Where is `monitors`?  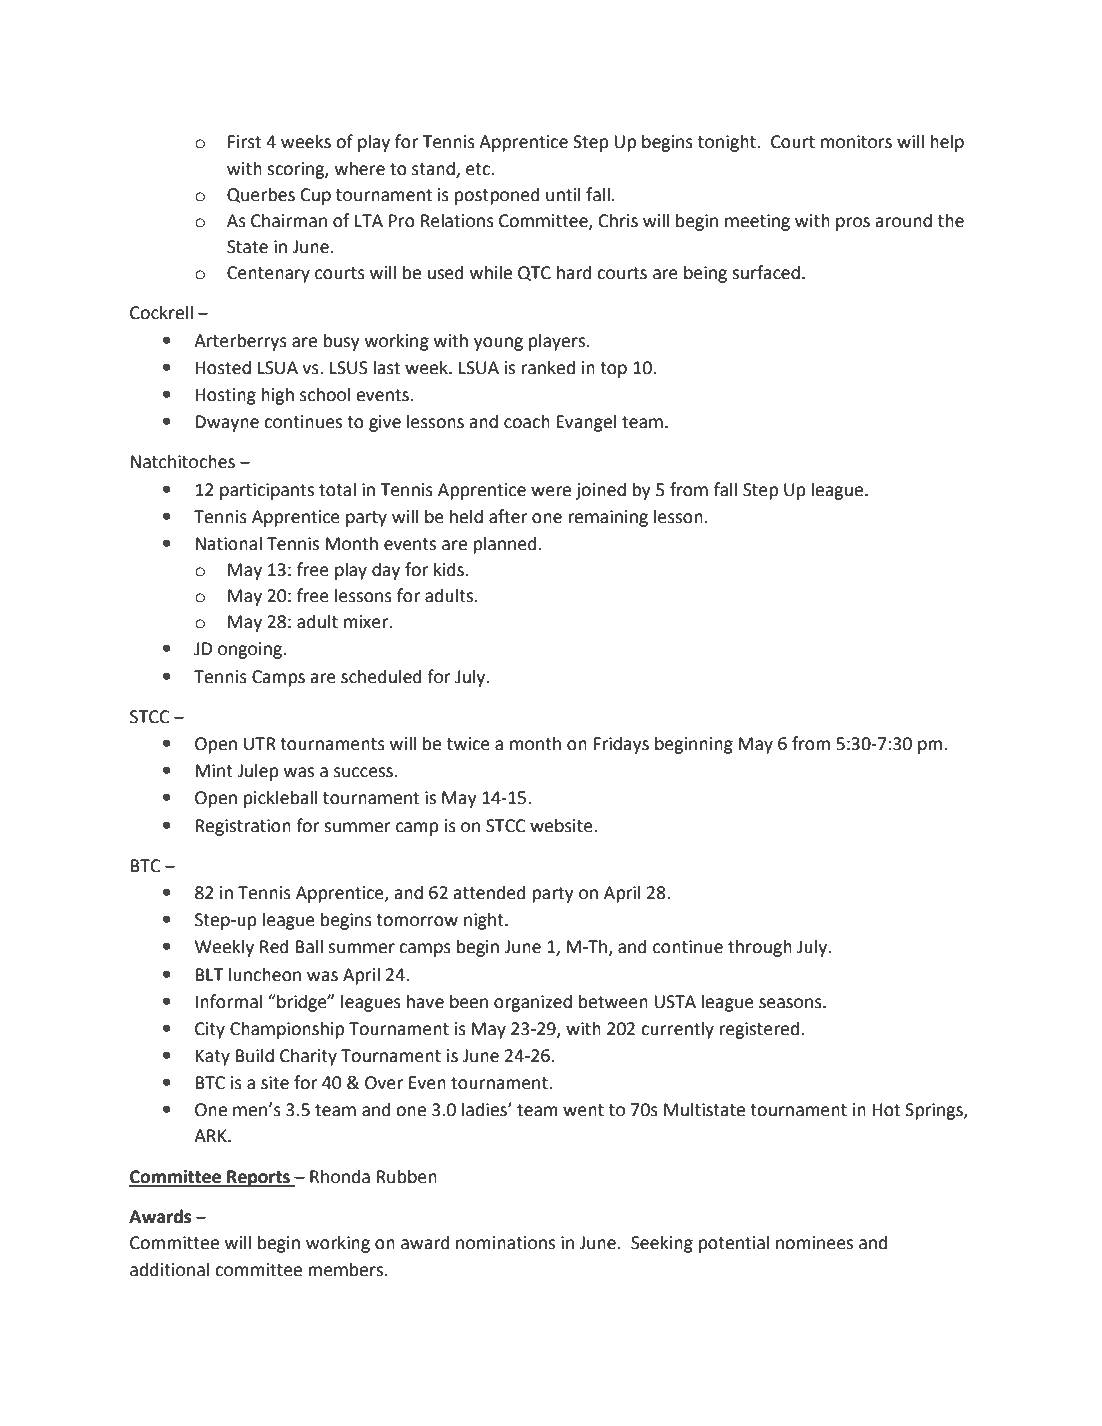 monitors is located at coordinates (856, 142).
